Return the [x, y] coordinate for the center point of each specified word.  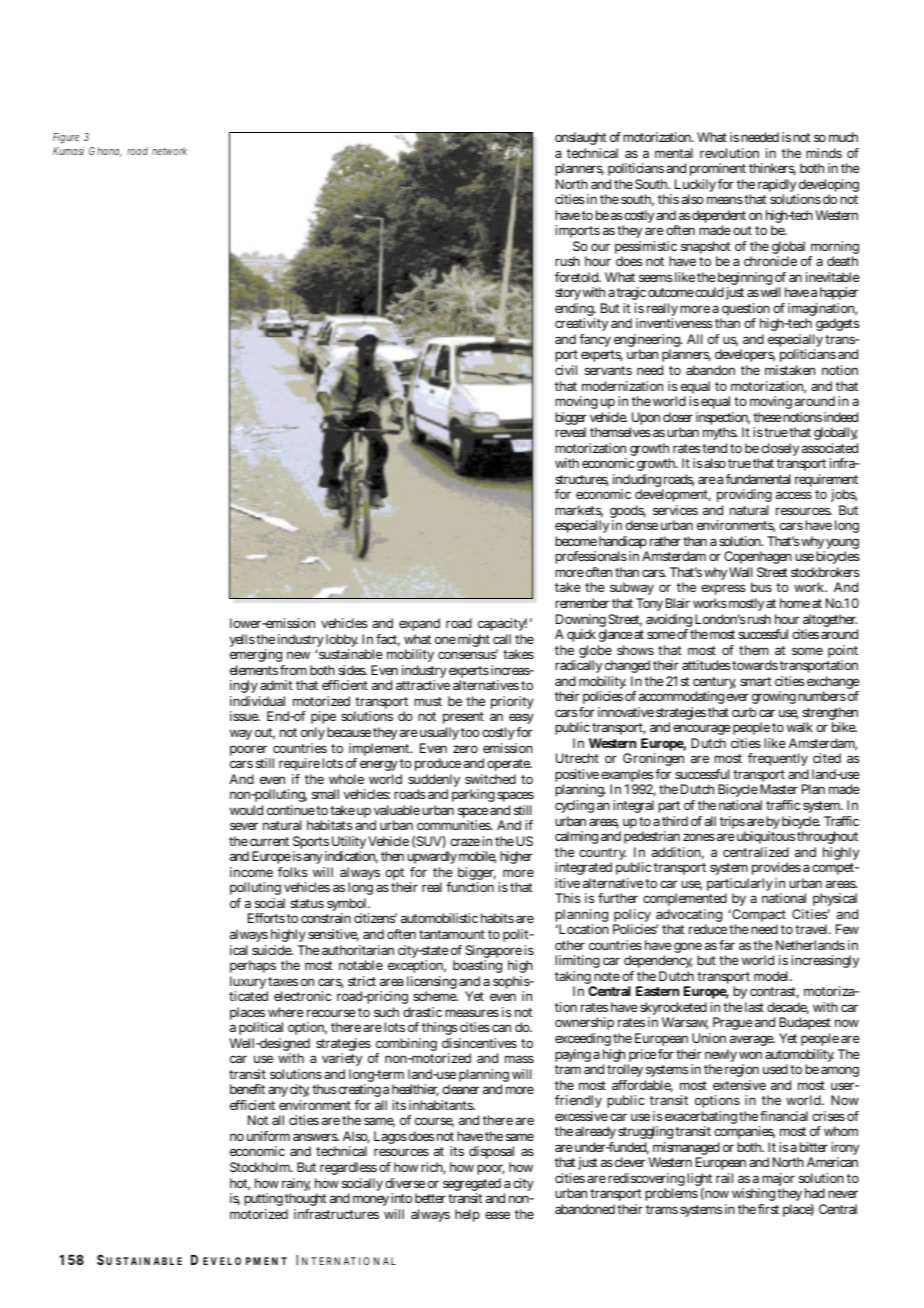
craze [465, 842]
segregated [472, 1186]
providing [744, 497]
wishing [753, 1196]
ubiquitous [766, 837]
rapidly [778, 187]
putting [263, 1199]
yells [242, 640]
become [576, 541]
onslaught [581, 138]
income [251, 872]
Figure [66, 138]
